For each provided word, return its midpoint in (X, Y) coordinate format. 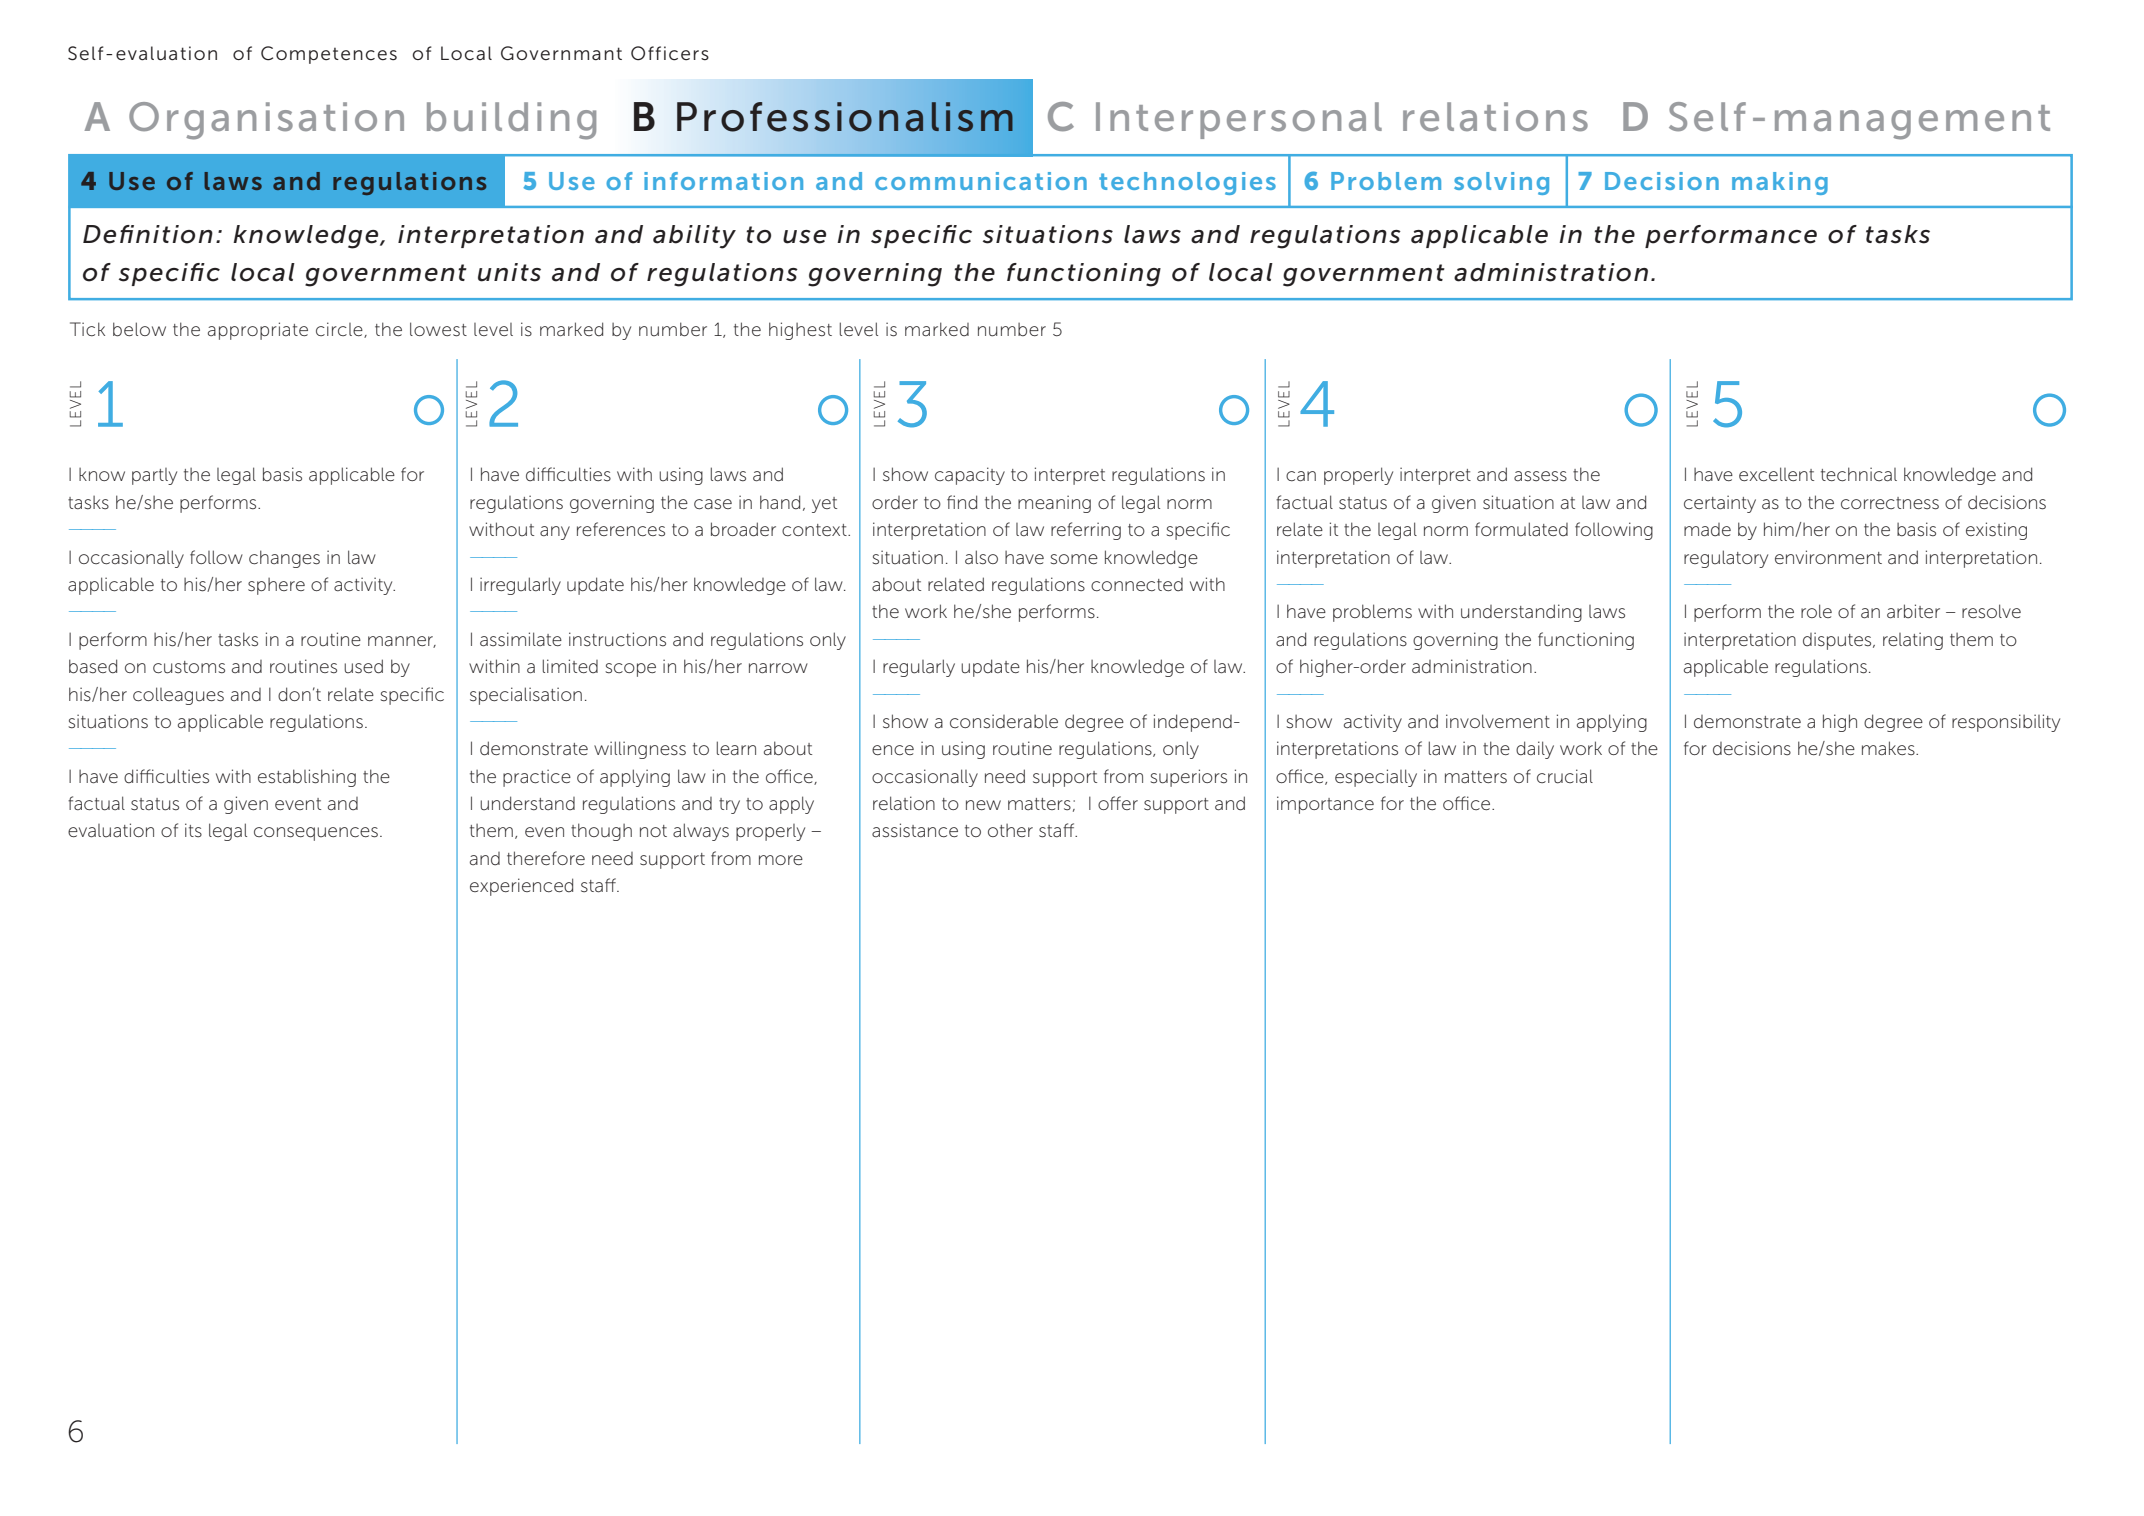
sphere (276, 586)
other (1010, 830)
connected (1137, 585)
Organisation (266, 121)
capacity (970, 476)
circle (340, 330)
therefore (546, 858)
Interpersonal (1239, 120)
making (1780, 183)
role (1816, 611)
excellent (1776, 474)
